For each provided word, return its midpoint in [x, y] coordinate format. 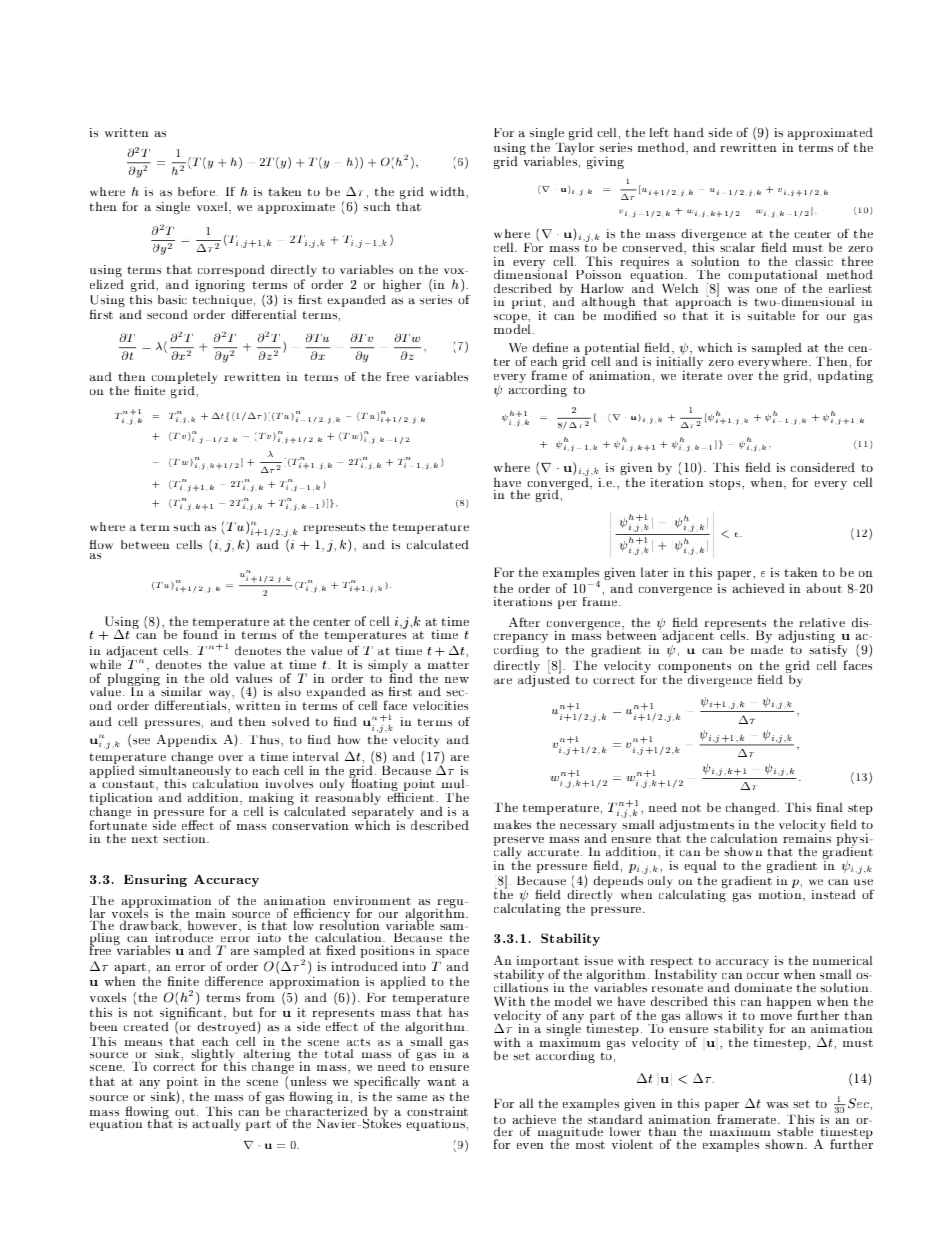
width [448, 192]
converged [559, 484]
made [767, 650]
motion [781, 894]
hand [689, 132]
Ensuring [155, 880]
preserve [519, 842]
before [198, 192]
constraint [437, 1111]
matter [448, 665]
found [201, 633]
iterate [702, 374]
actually [216, 1125]
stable [795, 1132]
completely [184, 379]
